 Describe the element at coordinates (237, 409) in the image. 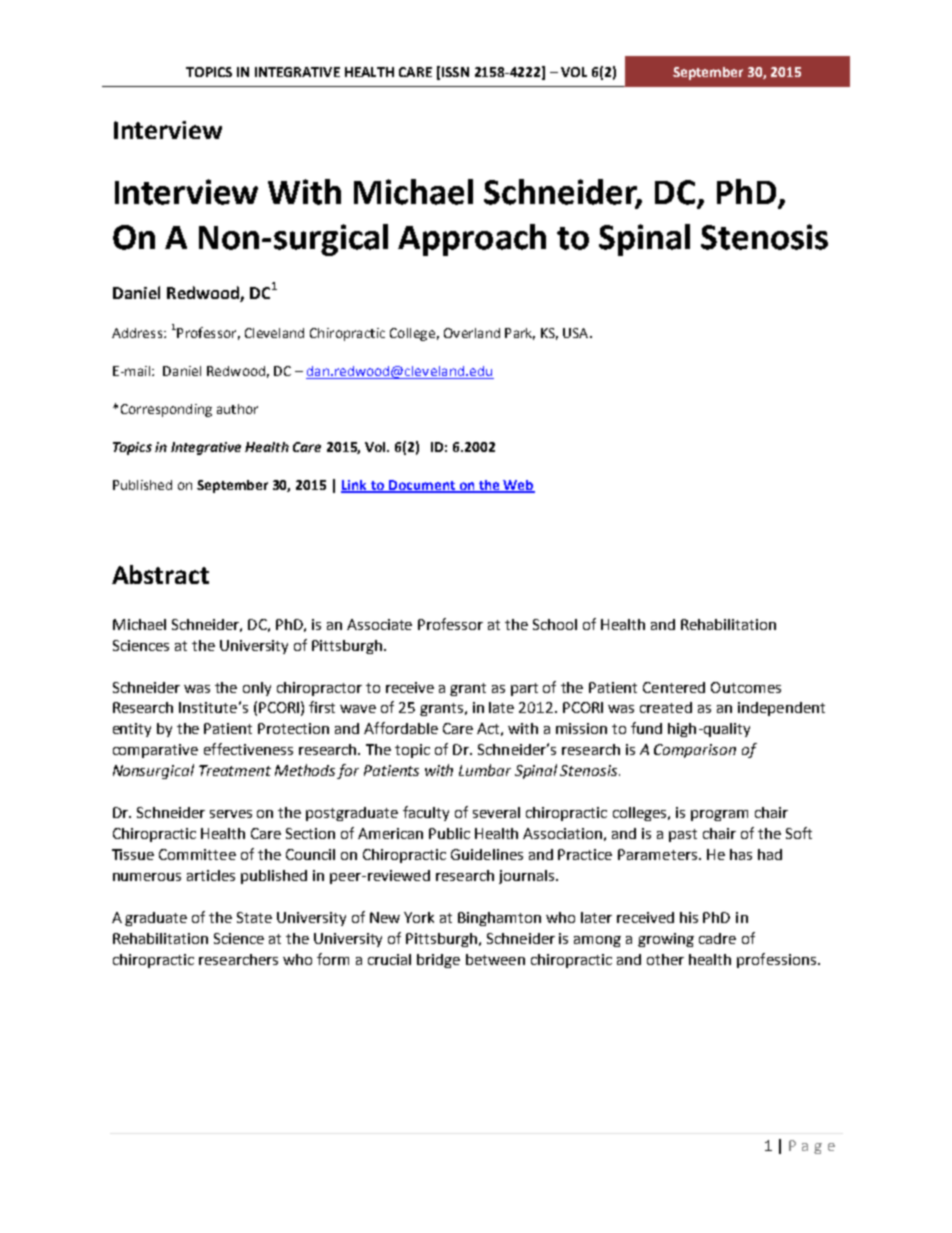

I see `author` at that location.
